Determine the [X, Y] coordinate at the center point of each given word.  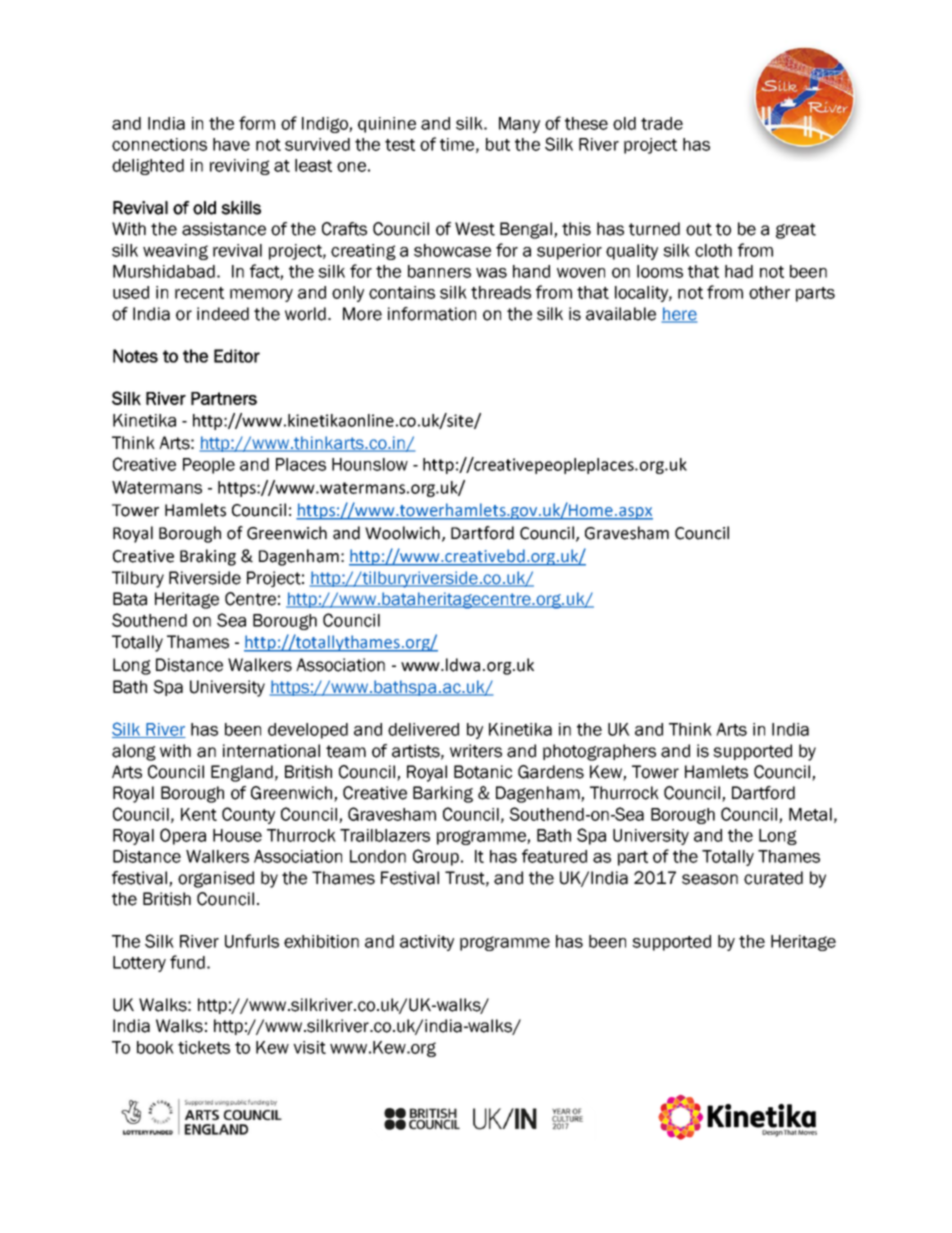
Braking [208, 557]
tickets [204, 1047]
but [498, 144]
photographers [599, 752]
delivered [423, 729]
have [231, 144]
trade [662, 123]
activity [427, 943]
